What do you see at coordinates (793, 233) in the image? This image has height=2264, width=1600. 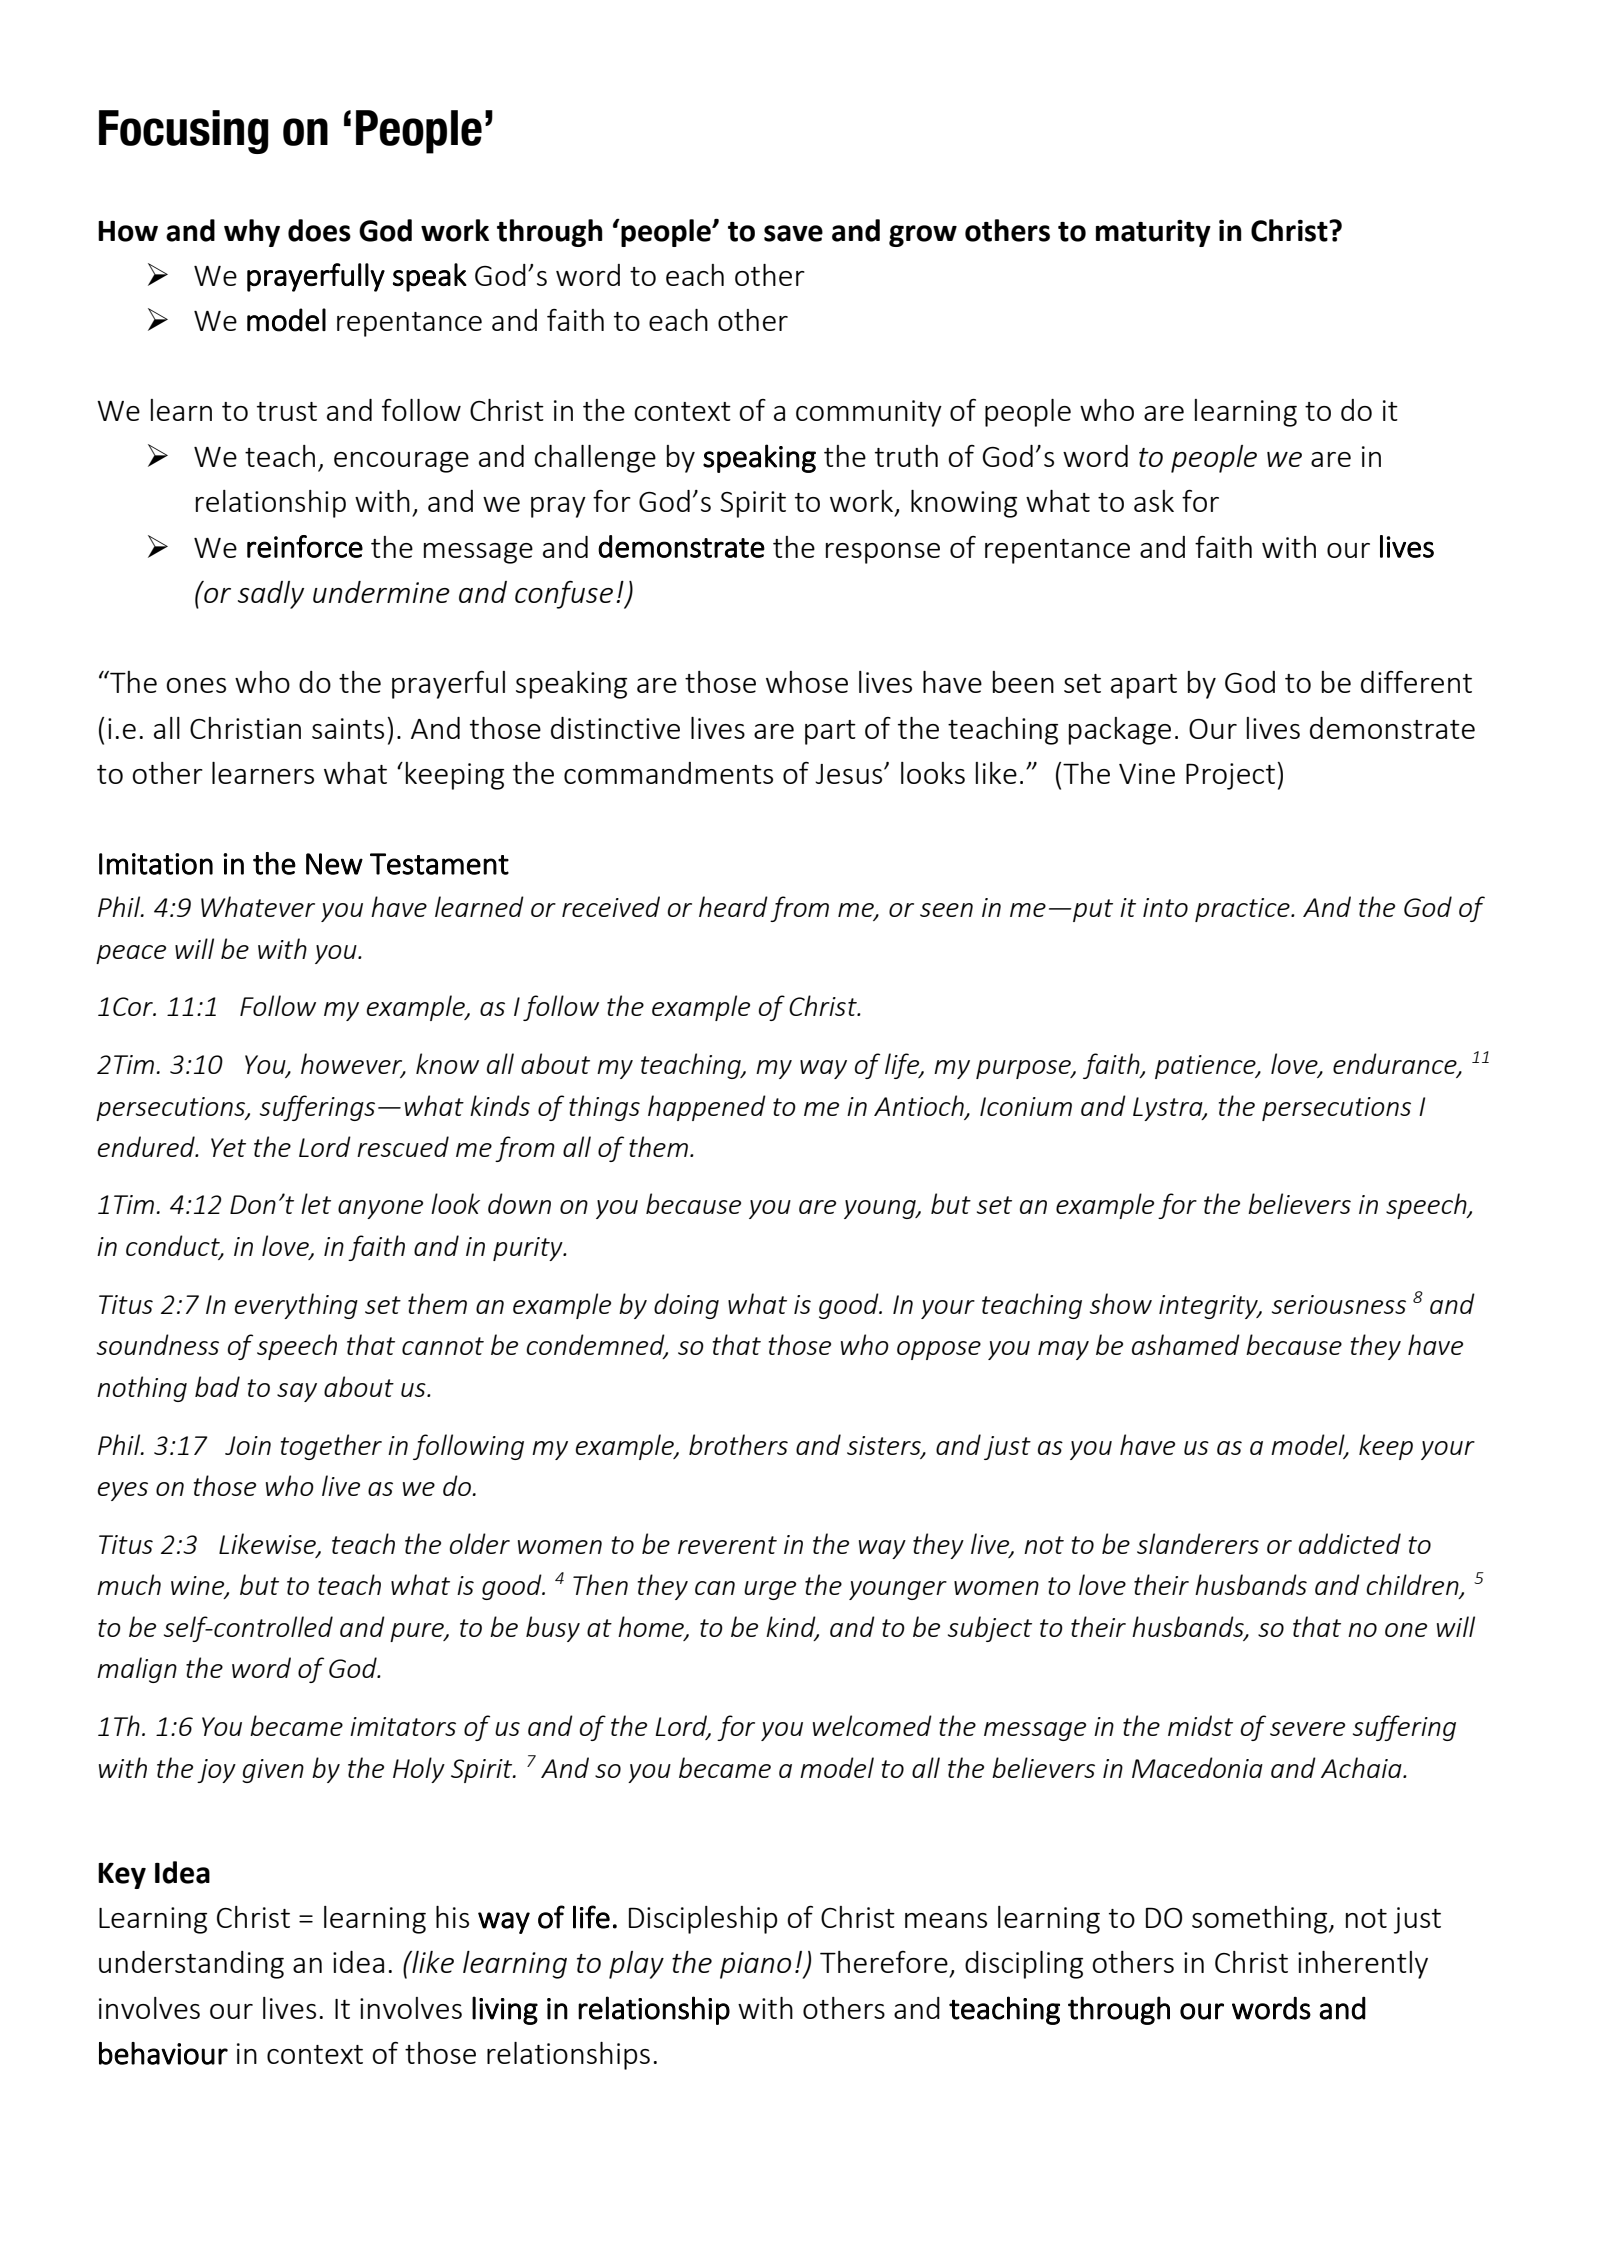 I see `save` at bounding box center [793, 233].
